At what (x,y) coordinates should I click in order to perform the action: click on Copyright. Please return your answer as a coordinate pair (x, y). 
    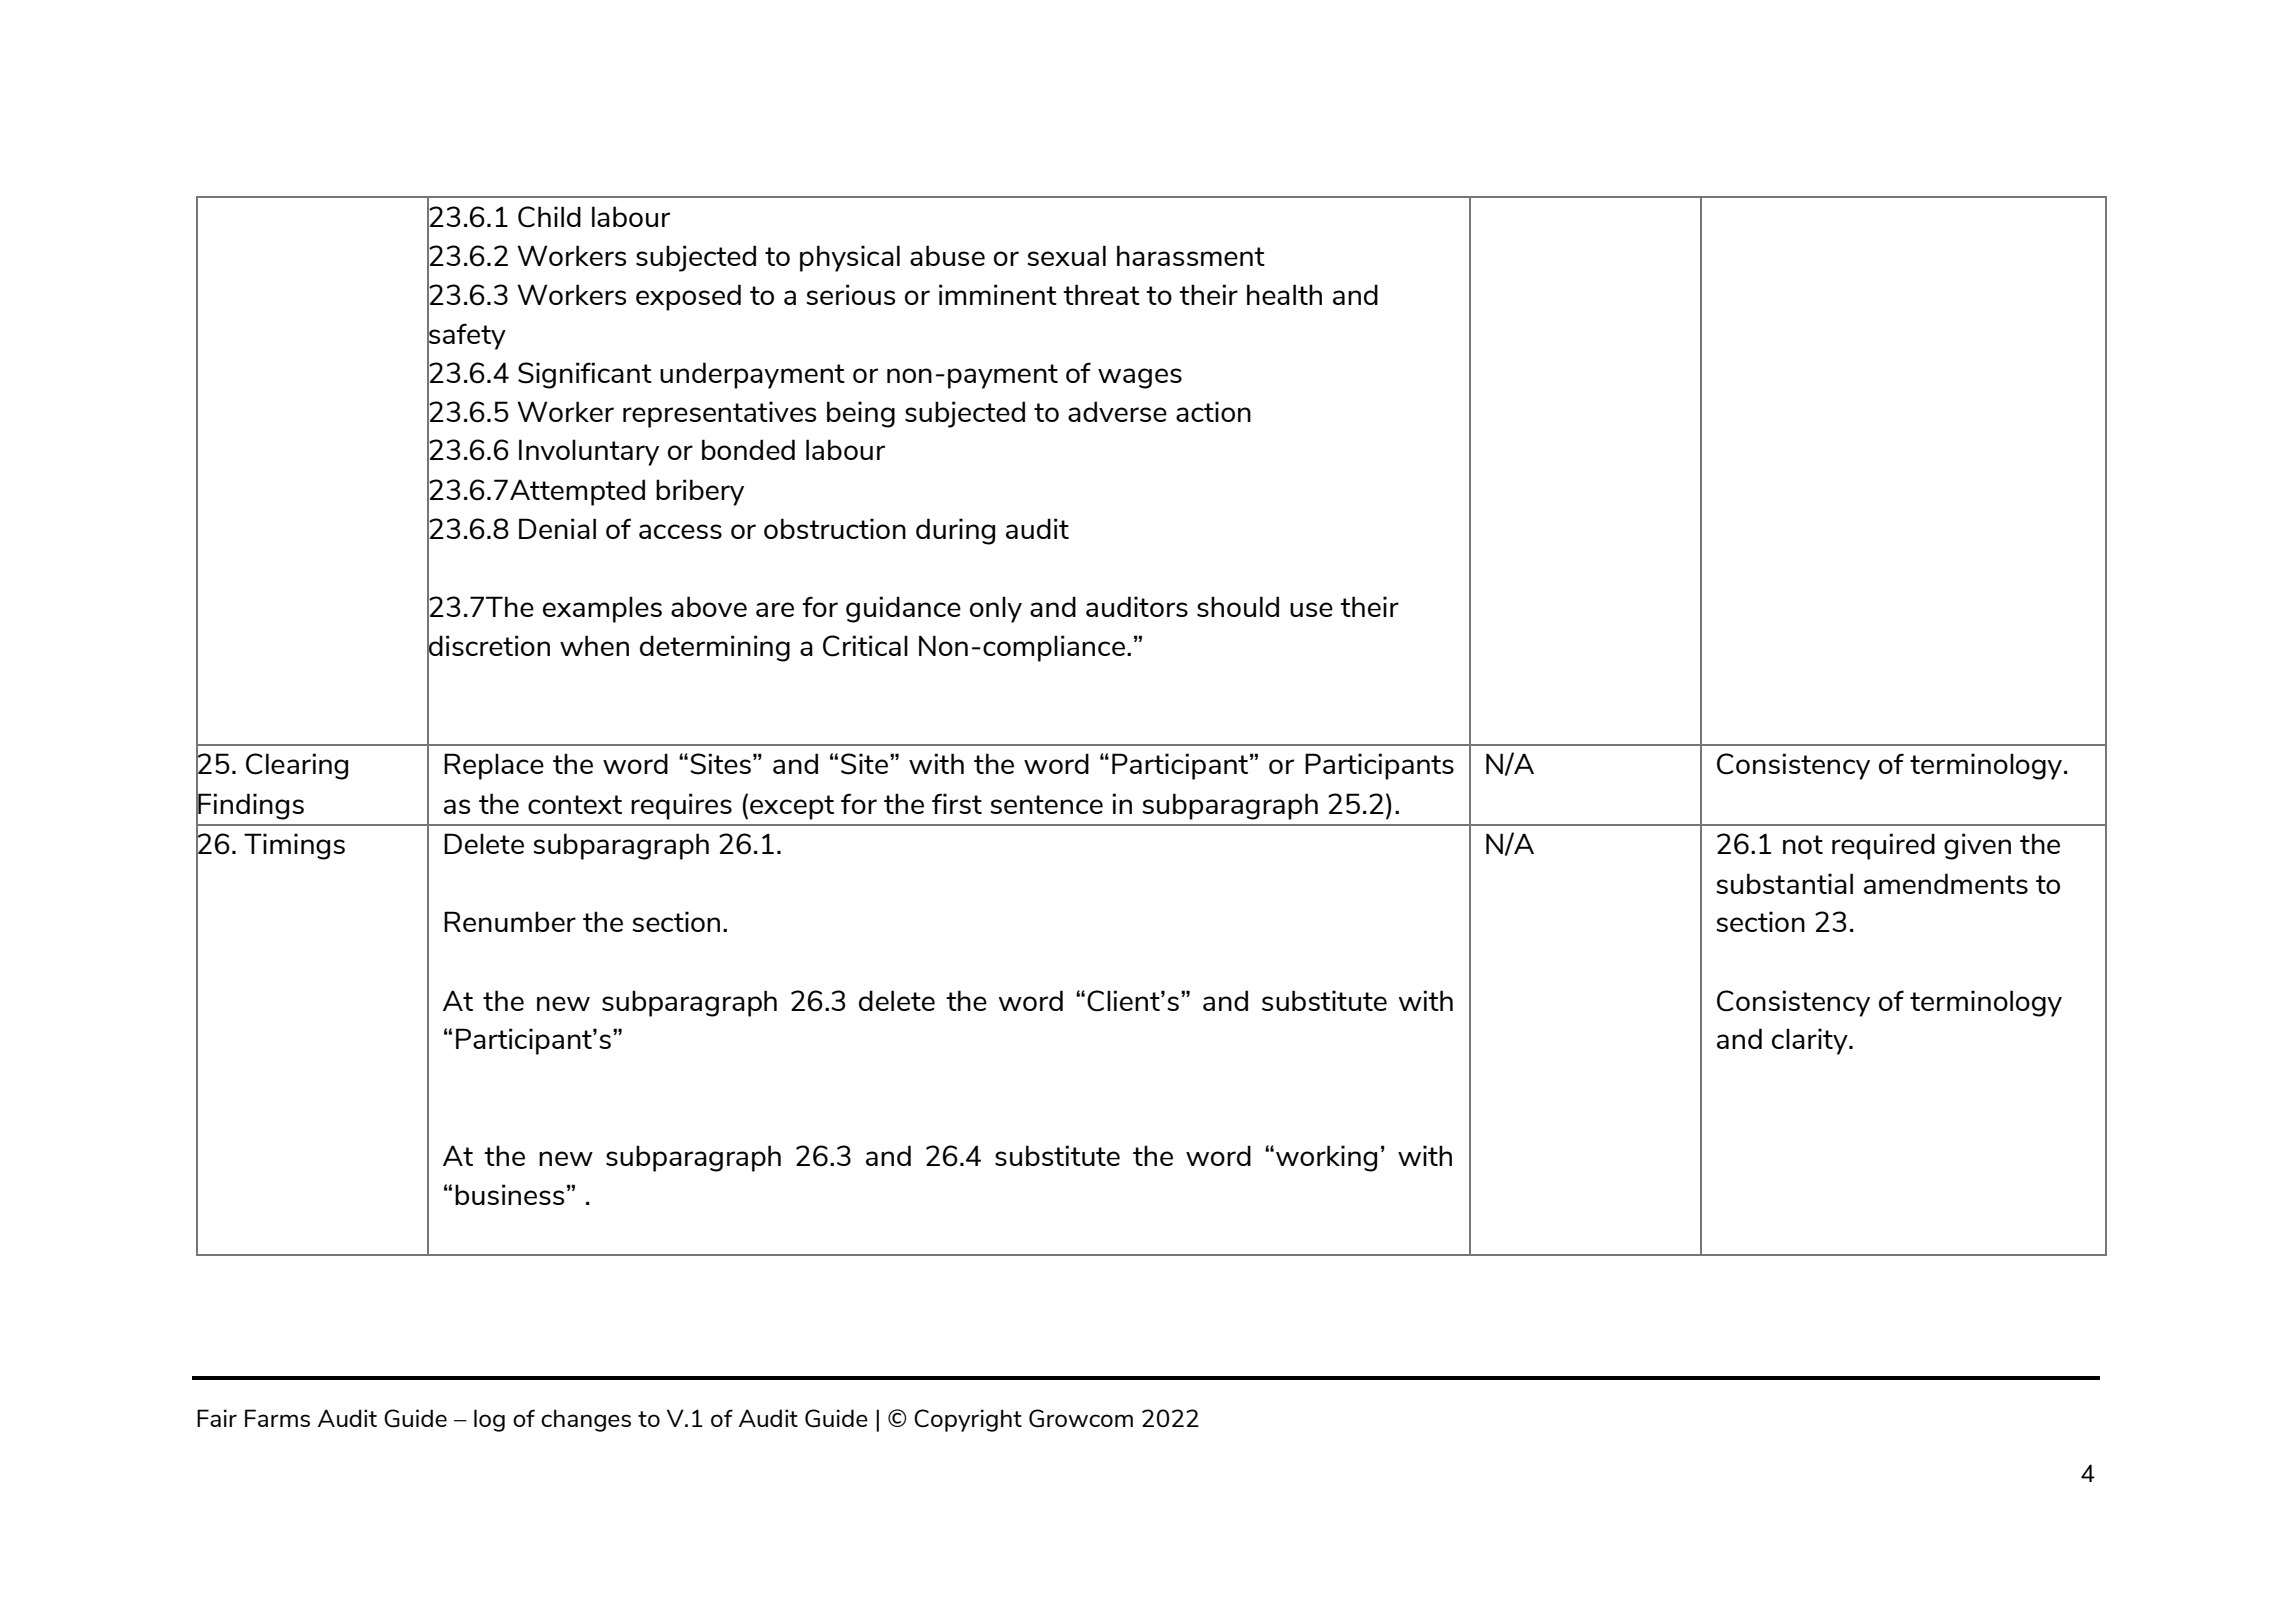
    Looking at the image, I should click on (968, 1420).
